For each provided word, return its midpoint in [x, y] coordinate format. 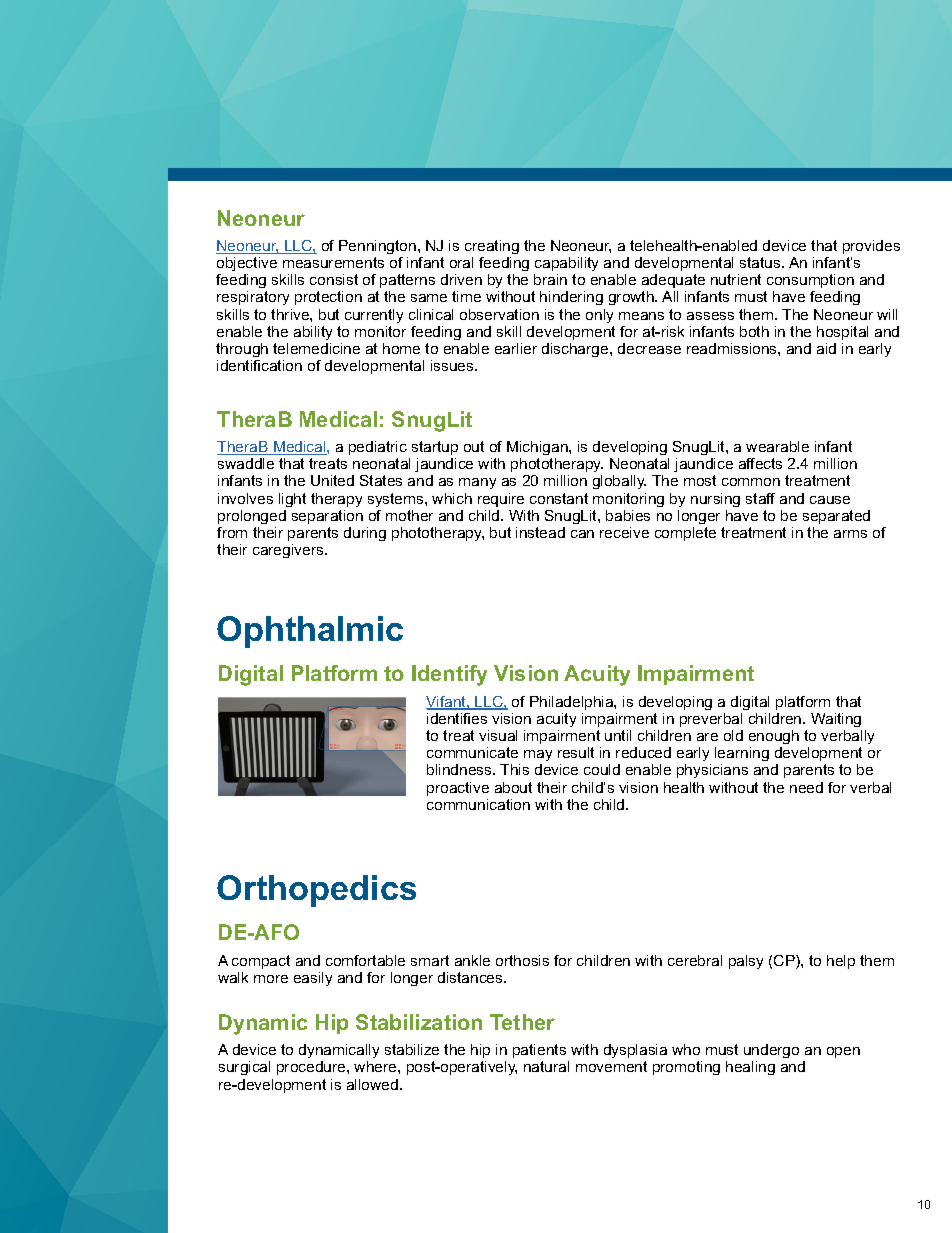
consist [334, 279]
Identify [449, 675]
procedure [312, 1068]
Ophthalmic [310, 632]
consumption [810, 281]
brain [550, 279]
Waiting [836, 720]
